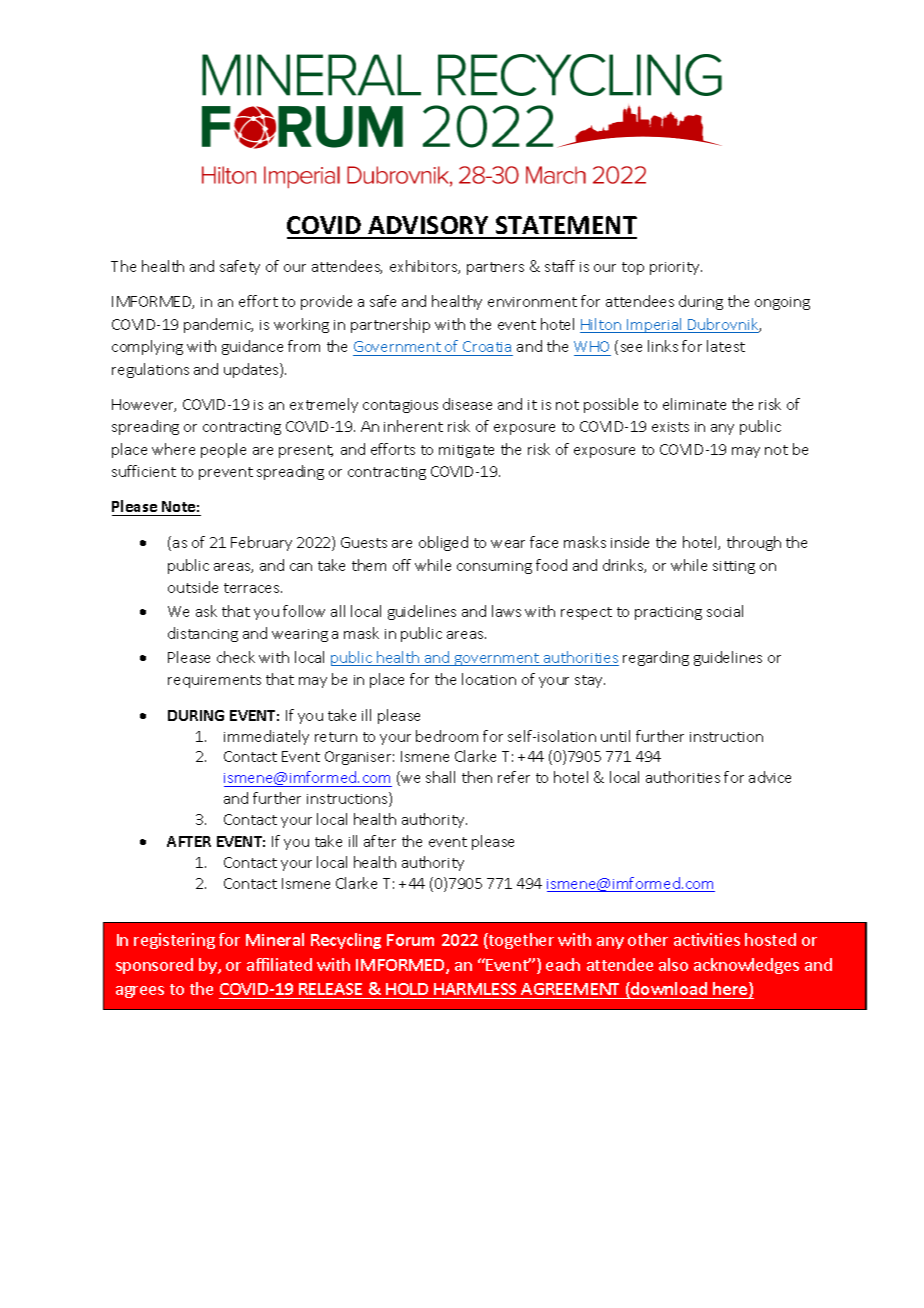 This document has width=924, height=1308. I want to click on then, so click(477, 777).
